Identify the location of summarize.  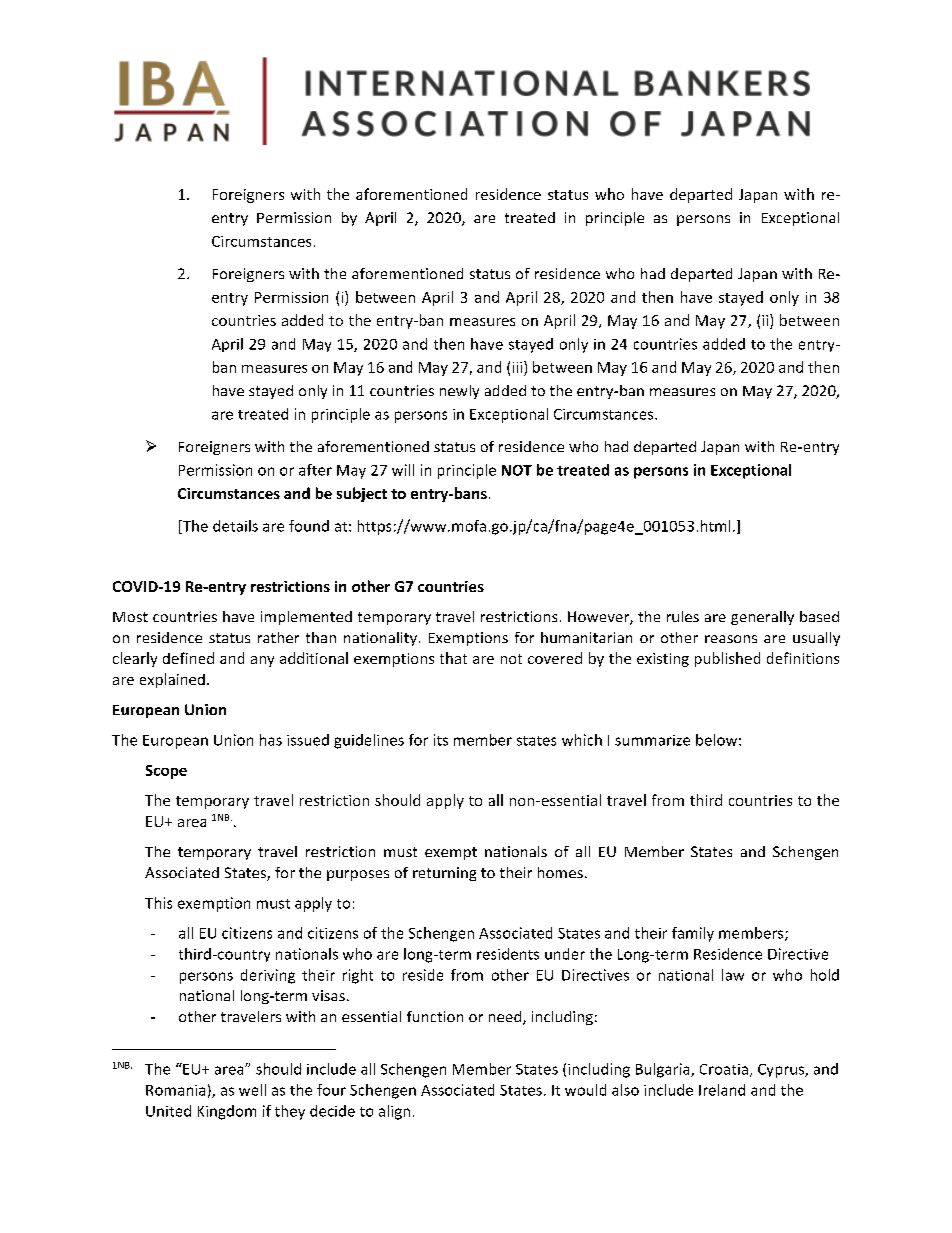
(652, 740).
